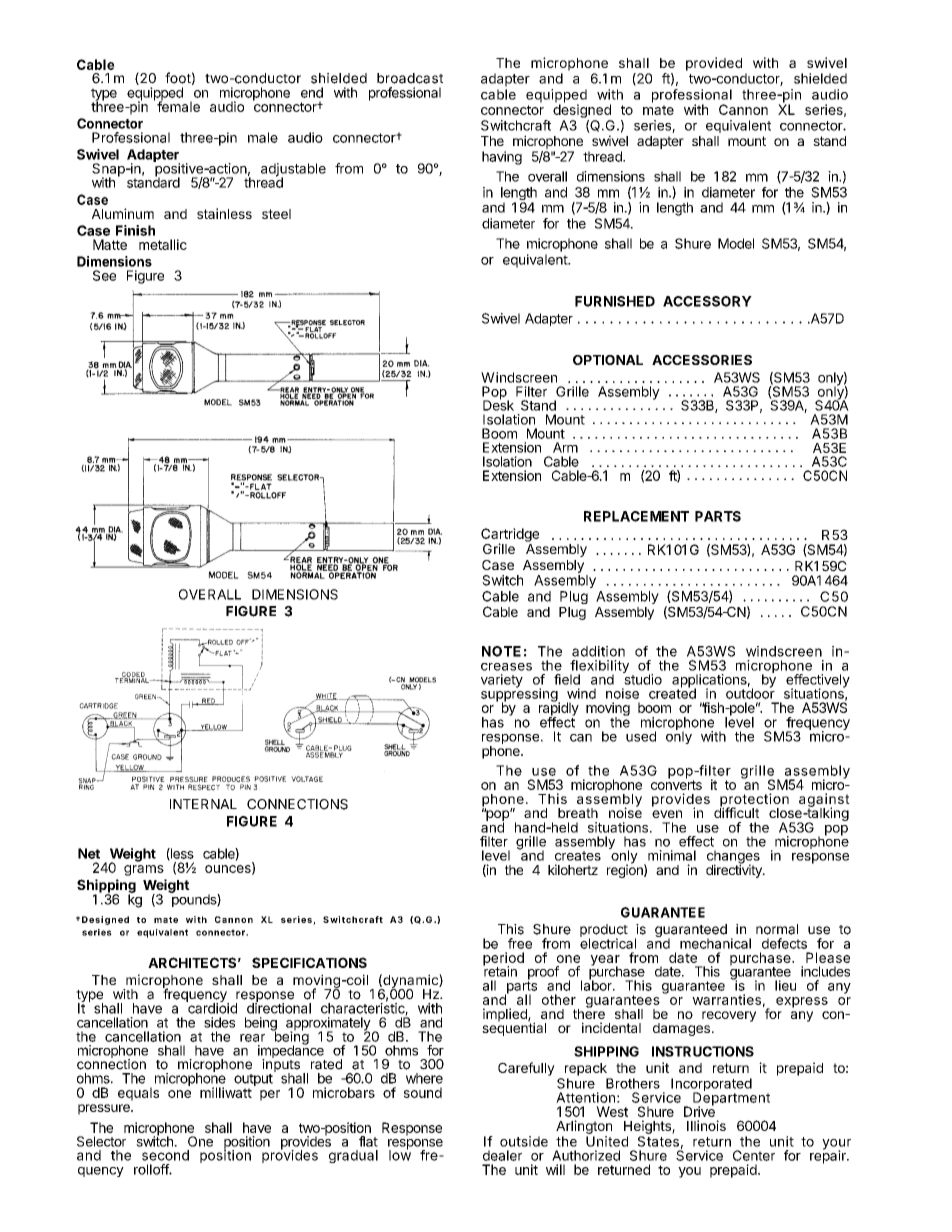  What do you see at coordinates (165, 1155) in the screenshot?
I see `second` at bounding box center [165, 1155].
